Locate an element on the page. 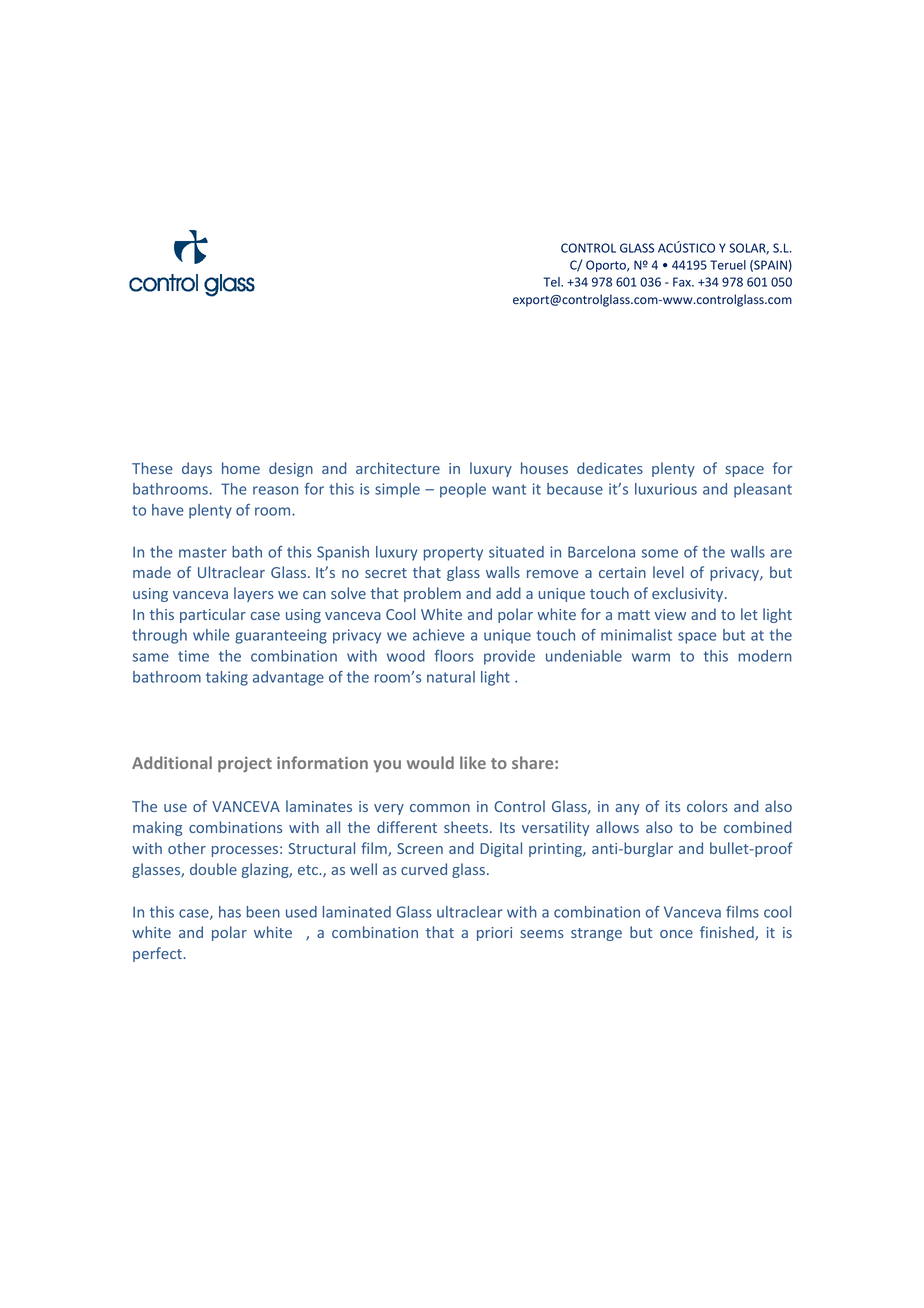 Image resolution: width=924 pixels, height=1308 pixels. have is located at coordinates (168, 510).
